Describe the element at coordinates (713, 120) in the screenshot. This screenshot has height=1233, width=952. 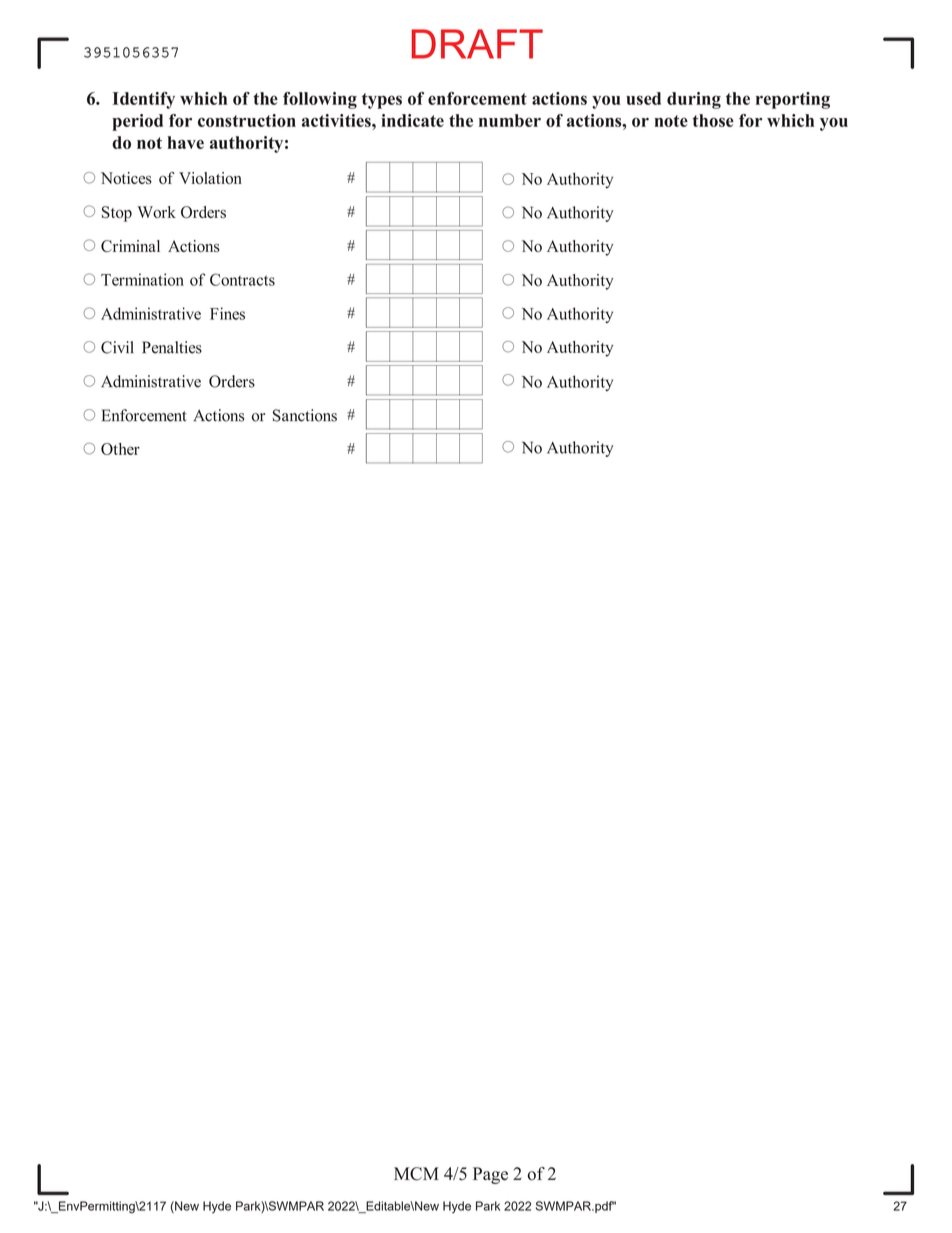
I see `those` at that location.
